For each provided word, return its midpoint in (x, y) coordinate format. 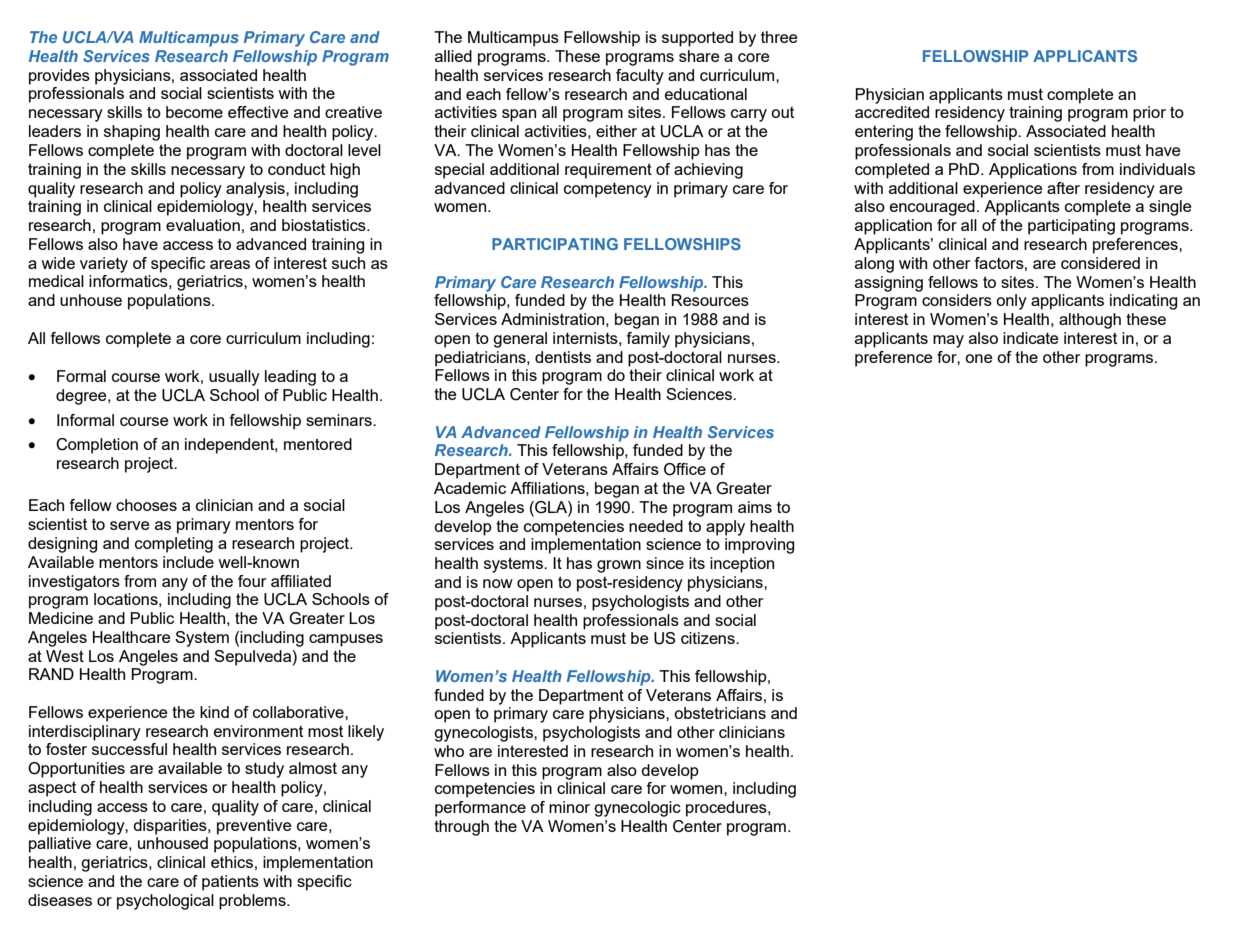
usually (234, 378)
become (194, 112)
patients (230, 883)
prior (1149, 114)
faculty (640, 77)
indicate (1031, 338)
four (252, 581)
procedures (727, 809)
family (648, 340)
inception (742, 565)
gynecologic (637, 809)
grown (619, 566)
